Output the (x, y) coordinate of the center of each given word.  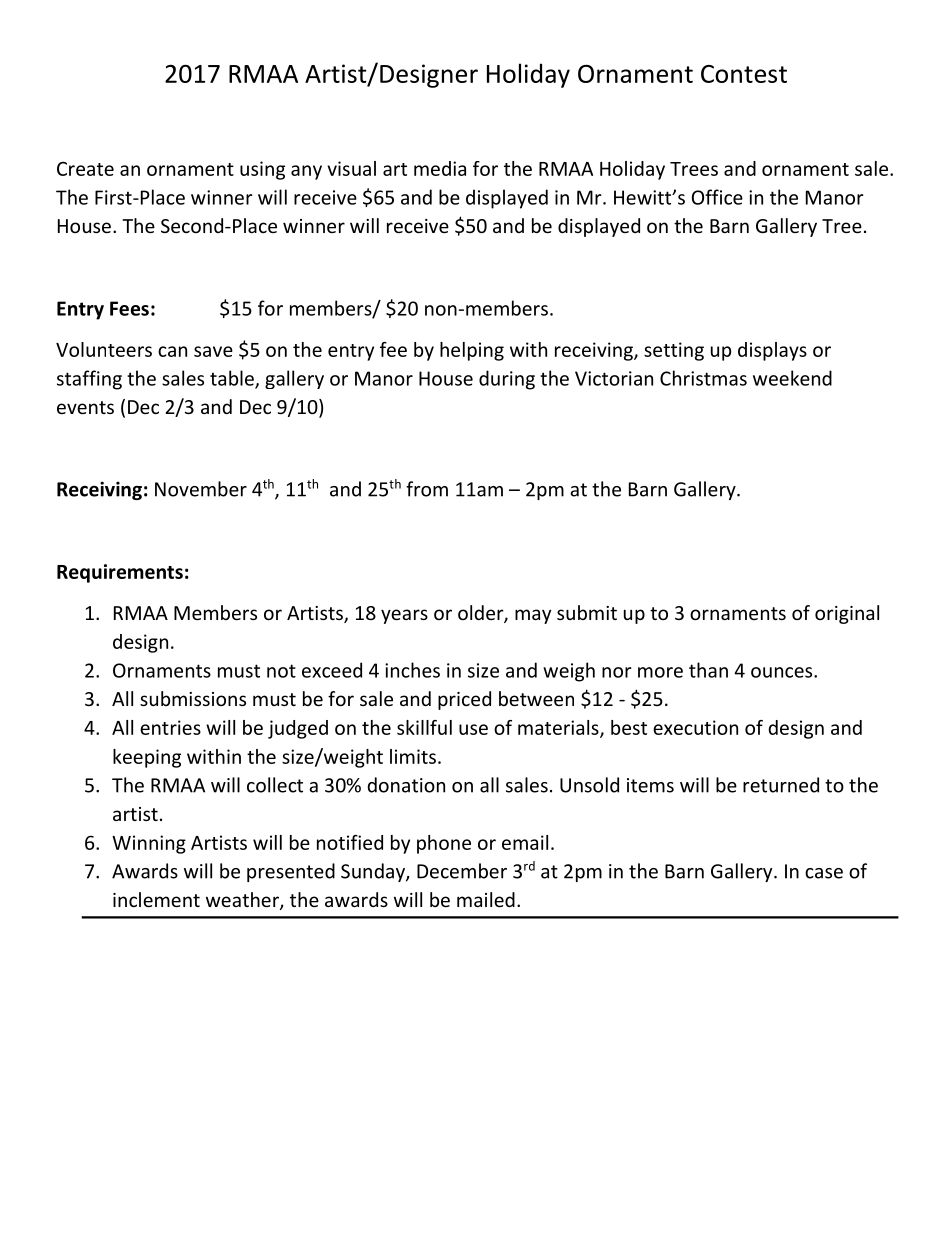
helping (472, 351)
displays (772, 351)
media (440, 168)
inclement (156, 899)
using (262, 170)
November (201, 489)
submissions (193, 698)
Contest (744, 74)
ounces (783, 672)
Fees (129, 308)
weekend (792, 378)
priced (464, 700)
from (427, 489)
